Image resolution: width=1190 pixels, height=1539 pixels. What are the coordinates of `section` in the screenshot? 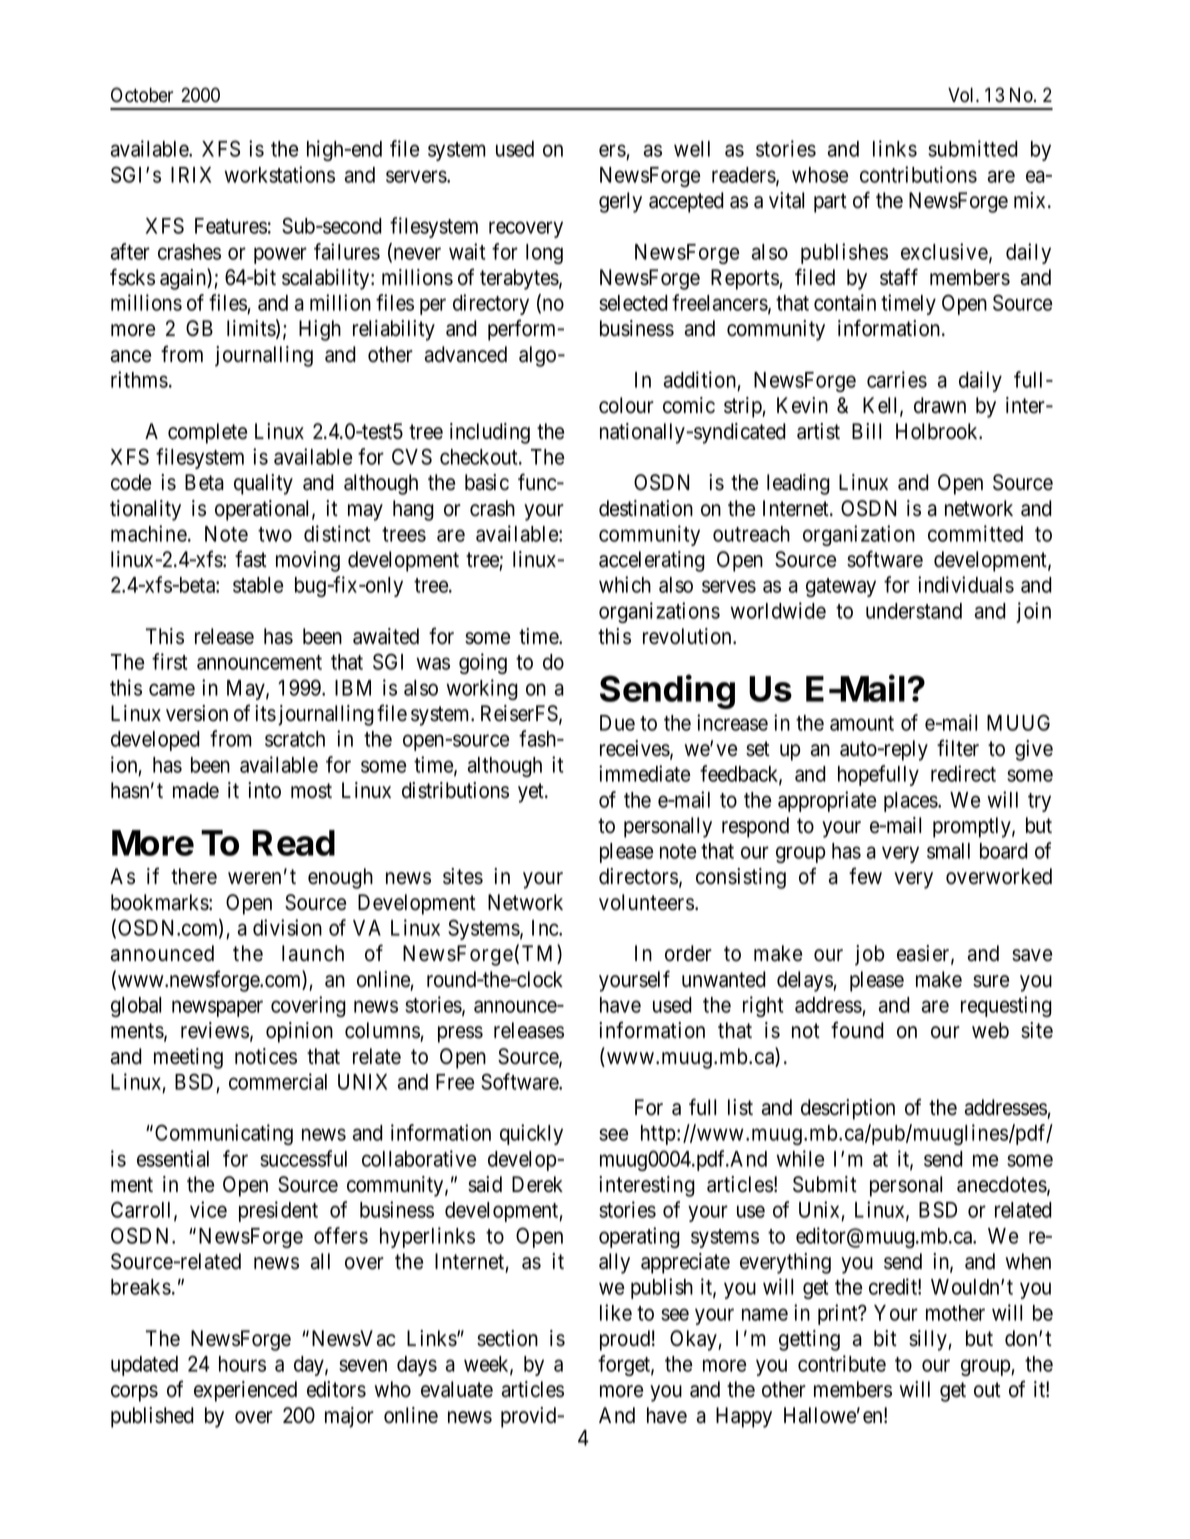 It's located at (507, 1338).
